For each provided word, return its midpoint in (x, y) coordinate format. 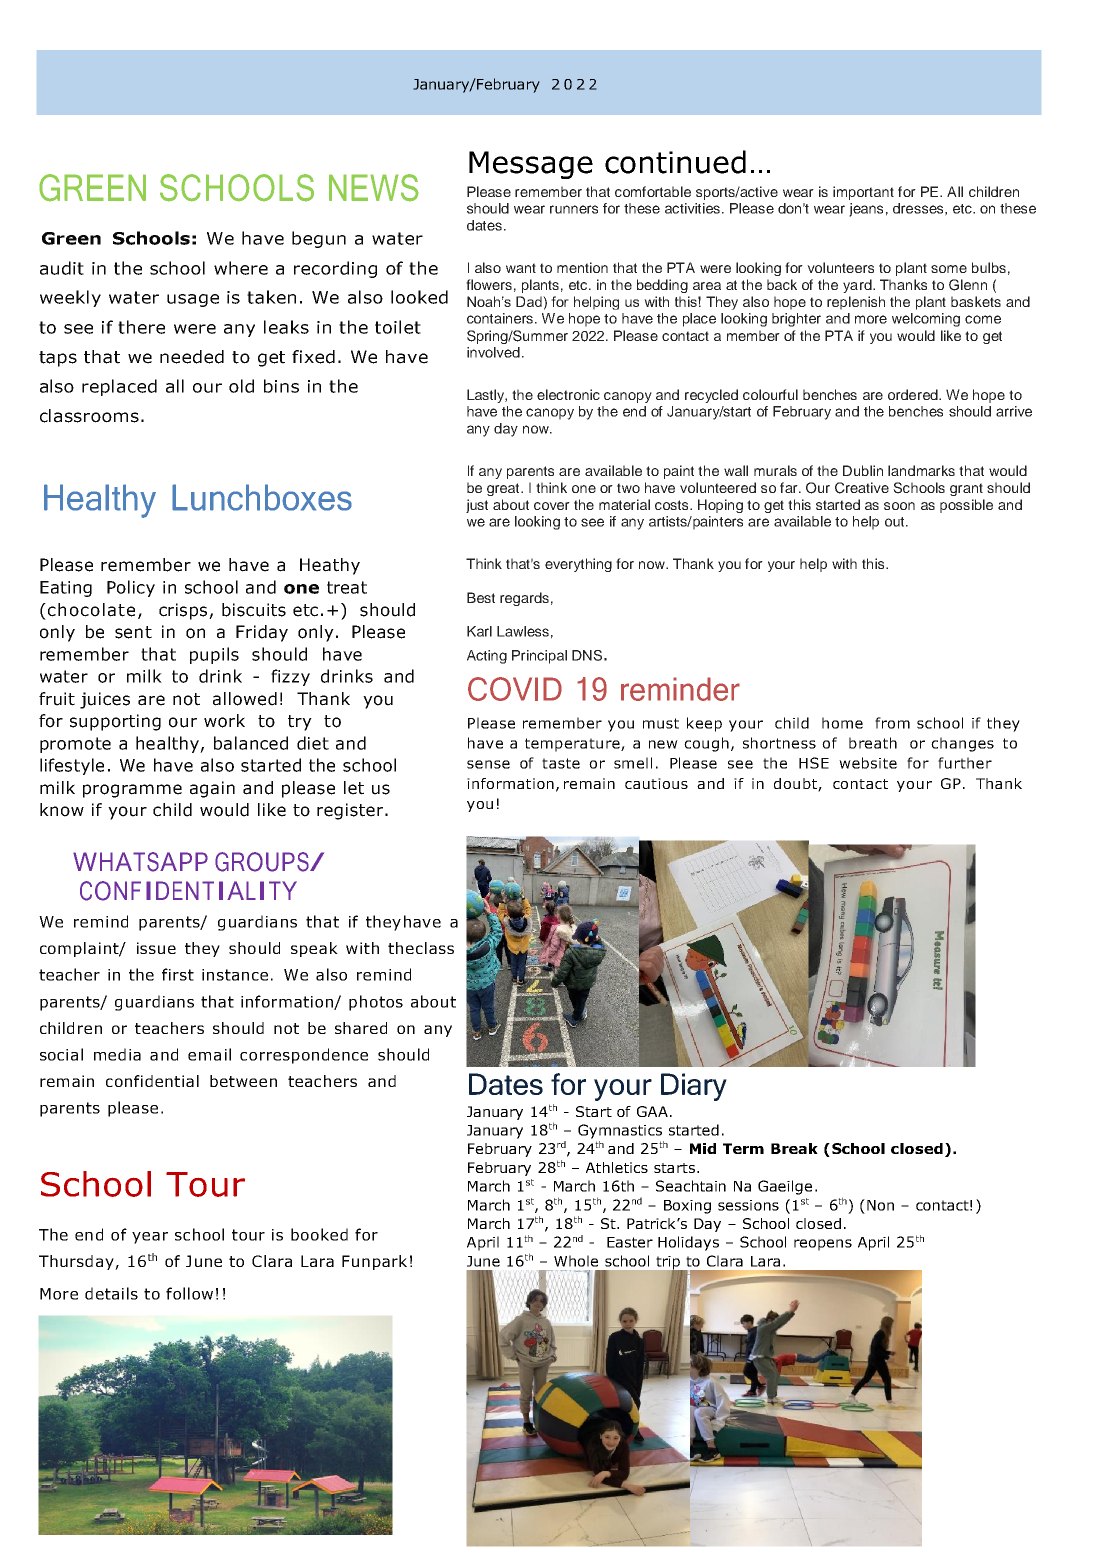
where (241, 268)
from (892, 723)
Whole (576, 1261)
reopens (823, 1245)
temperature (573, 745)
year (150, 1238)
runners (574, 209)
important (863, 193)
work (224, 721)
